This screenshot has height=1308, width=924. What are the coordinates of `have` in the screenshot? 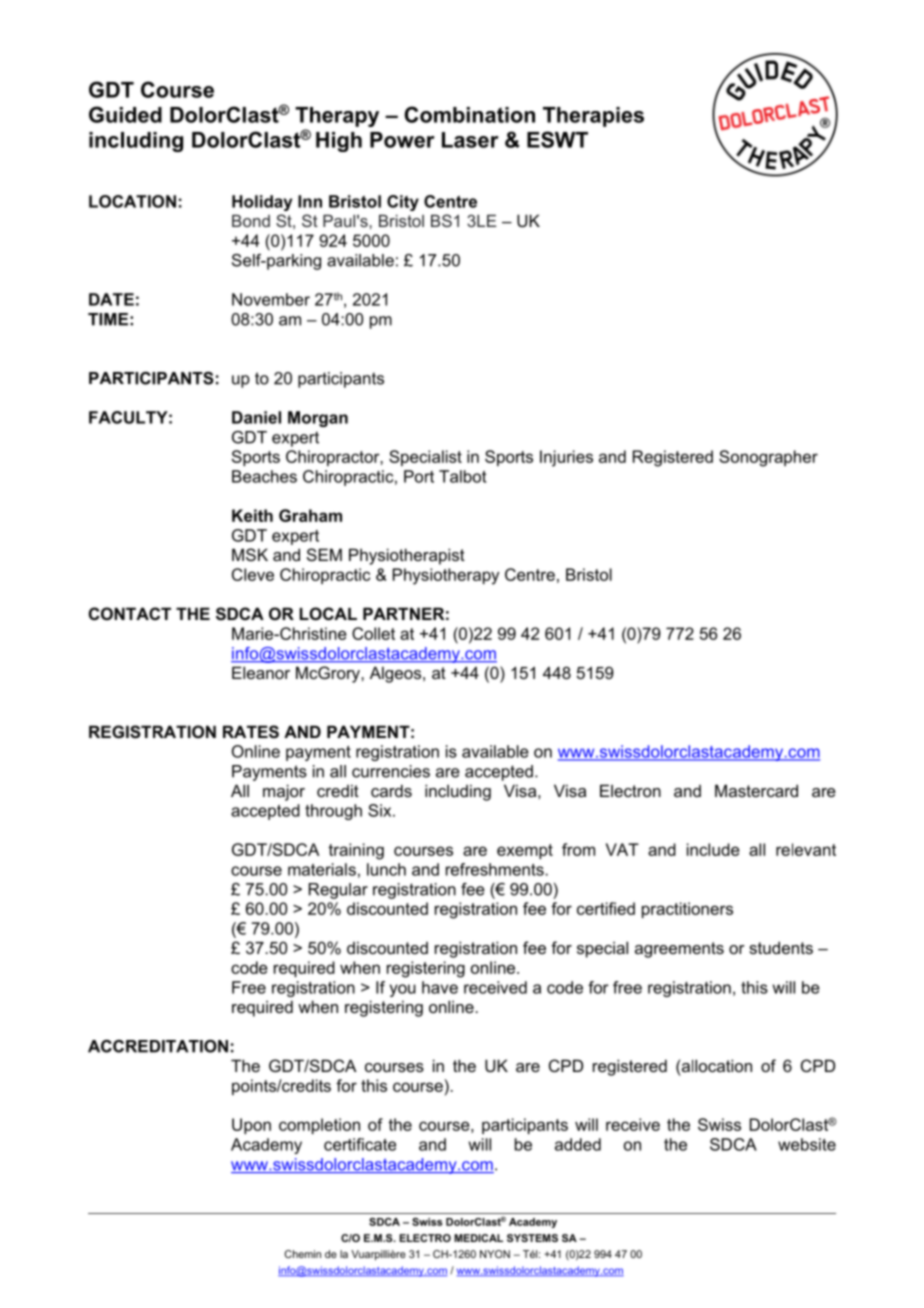 It's located at (440, 987).
